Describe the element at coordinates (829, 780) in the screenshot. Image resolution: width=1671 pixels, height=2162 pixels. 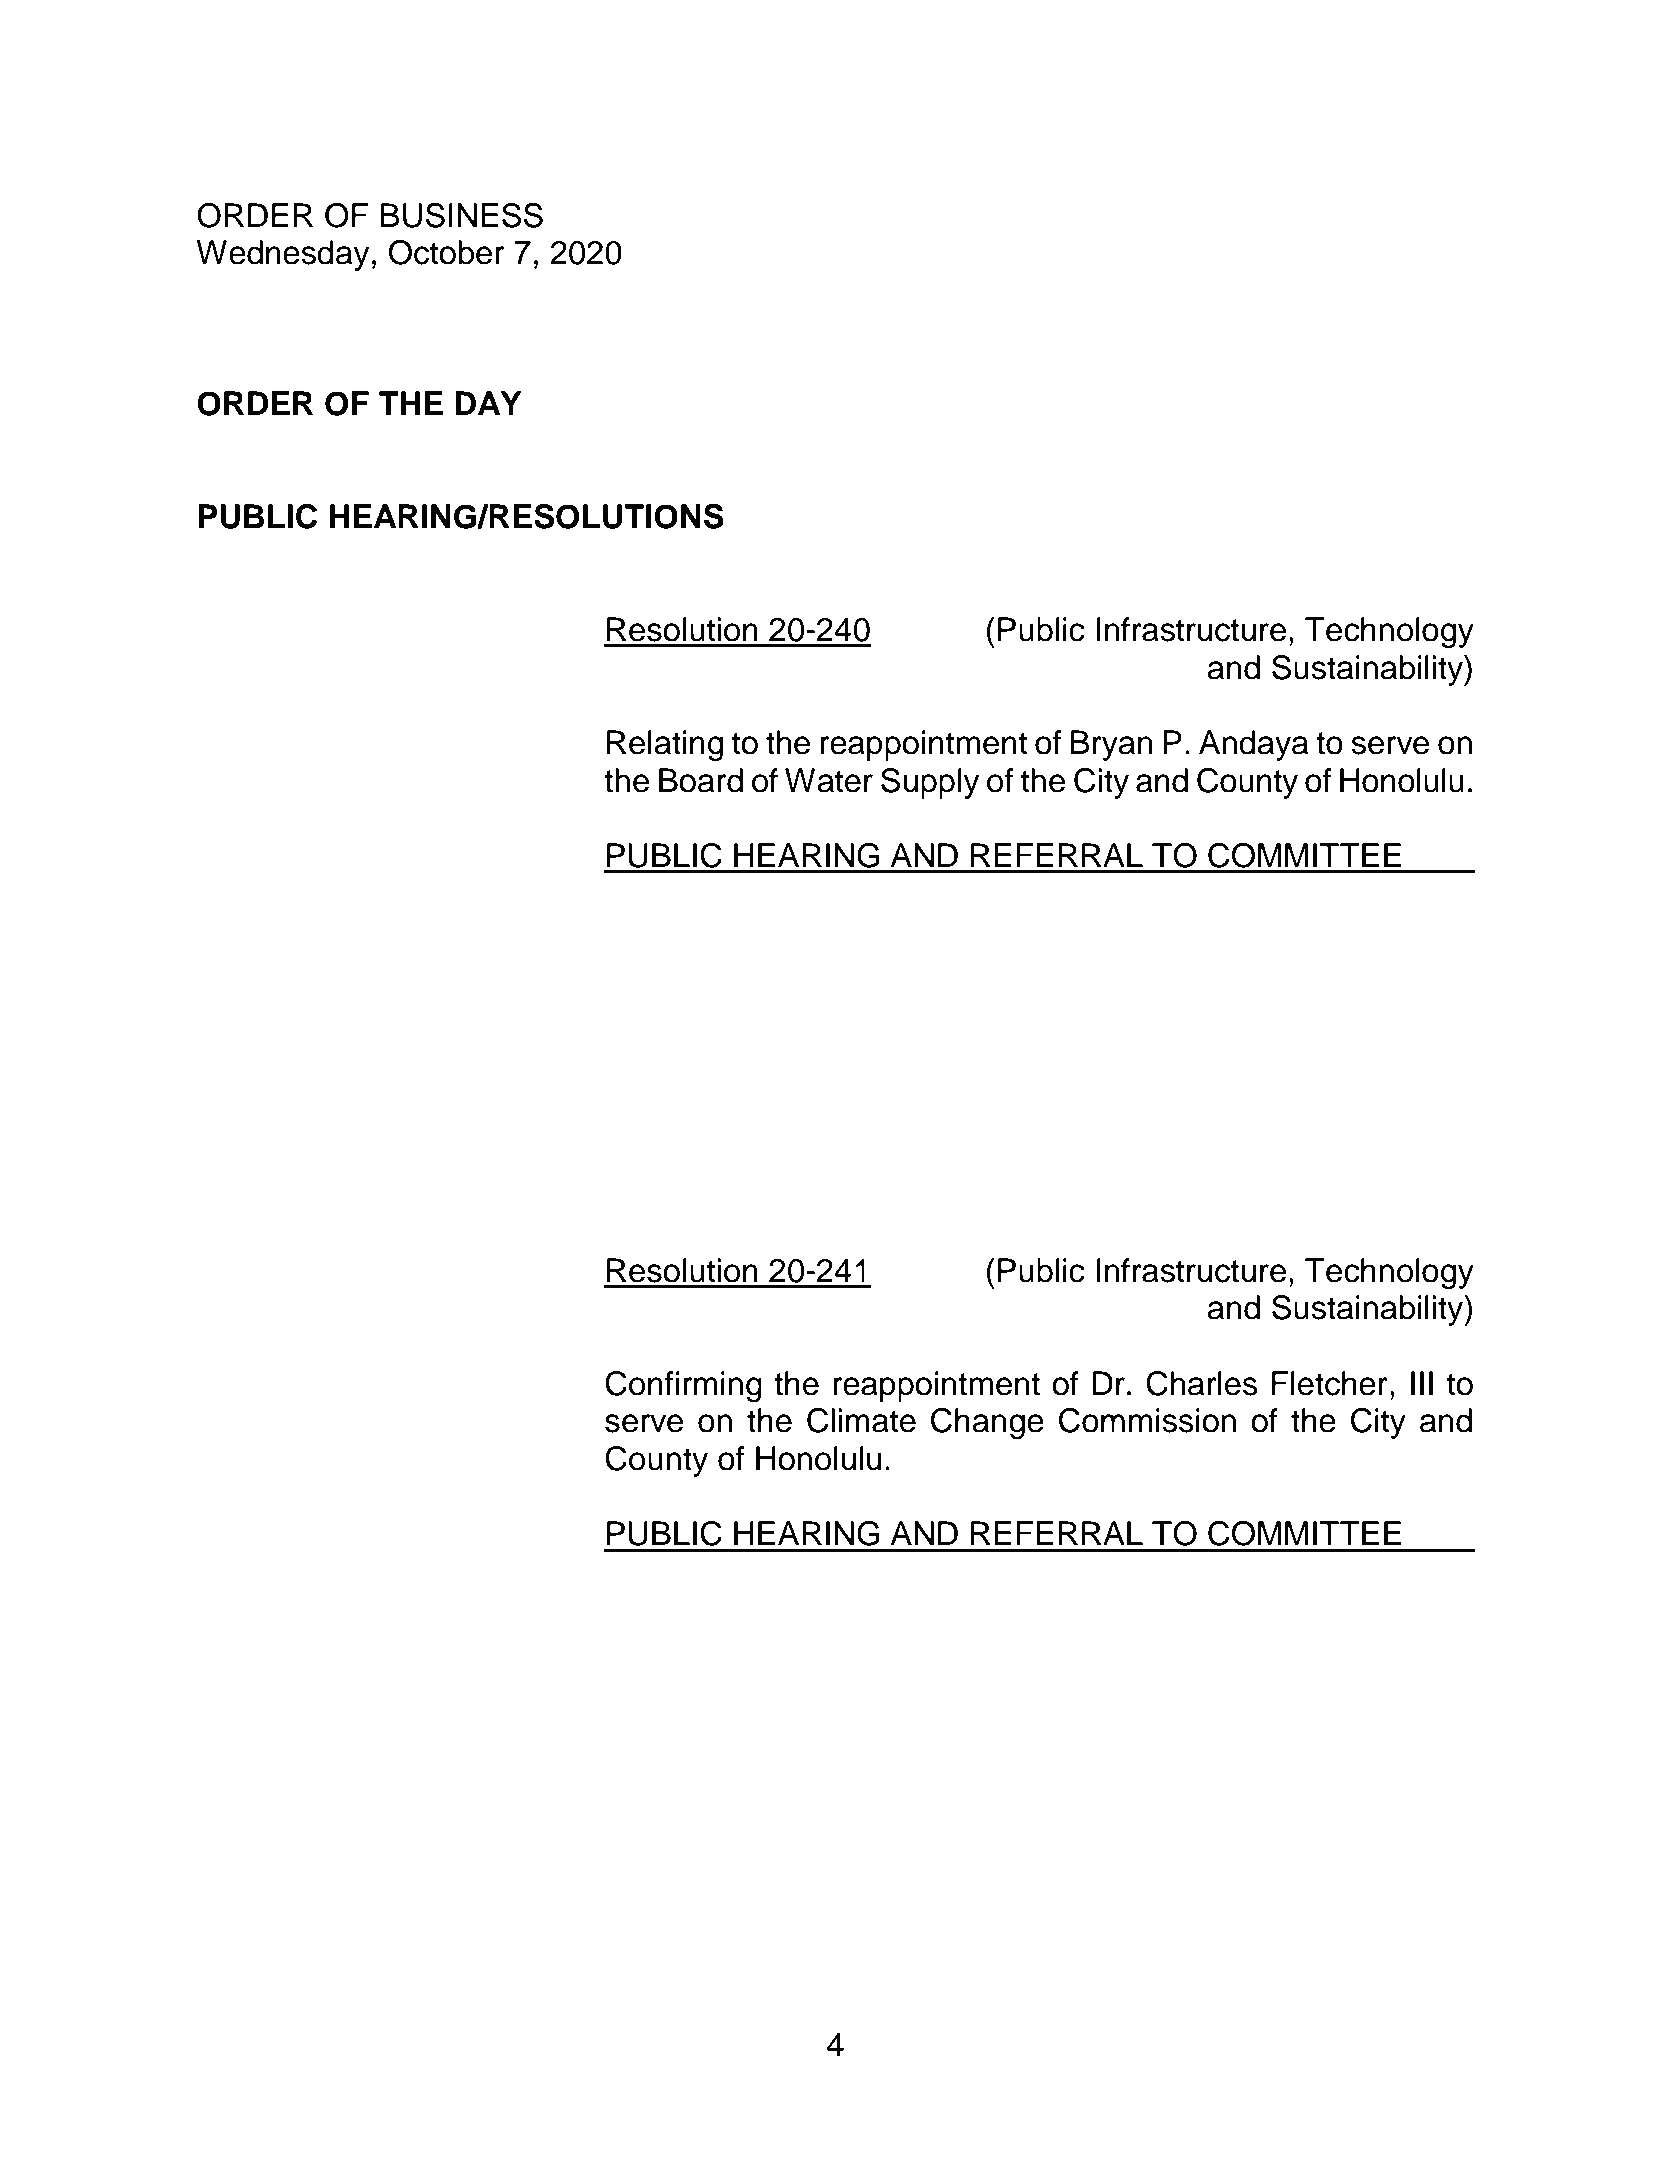
I see `Water` at that location.
